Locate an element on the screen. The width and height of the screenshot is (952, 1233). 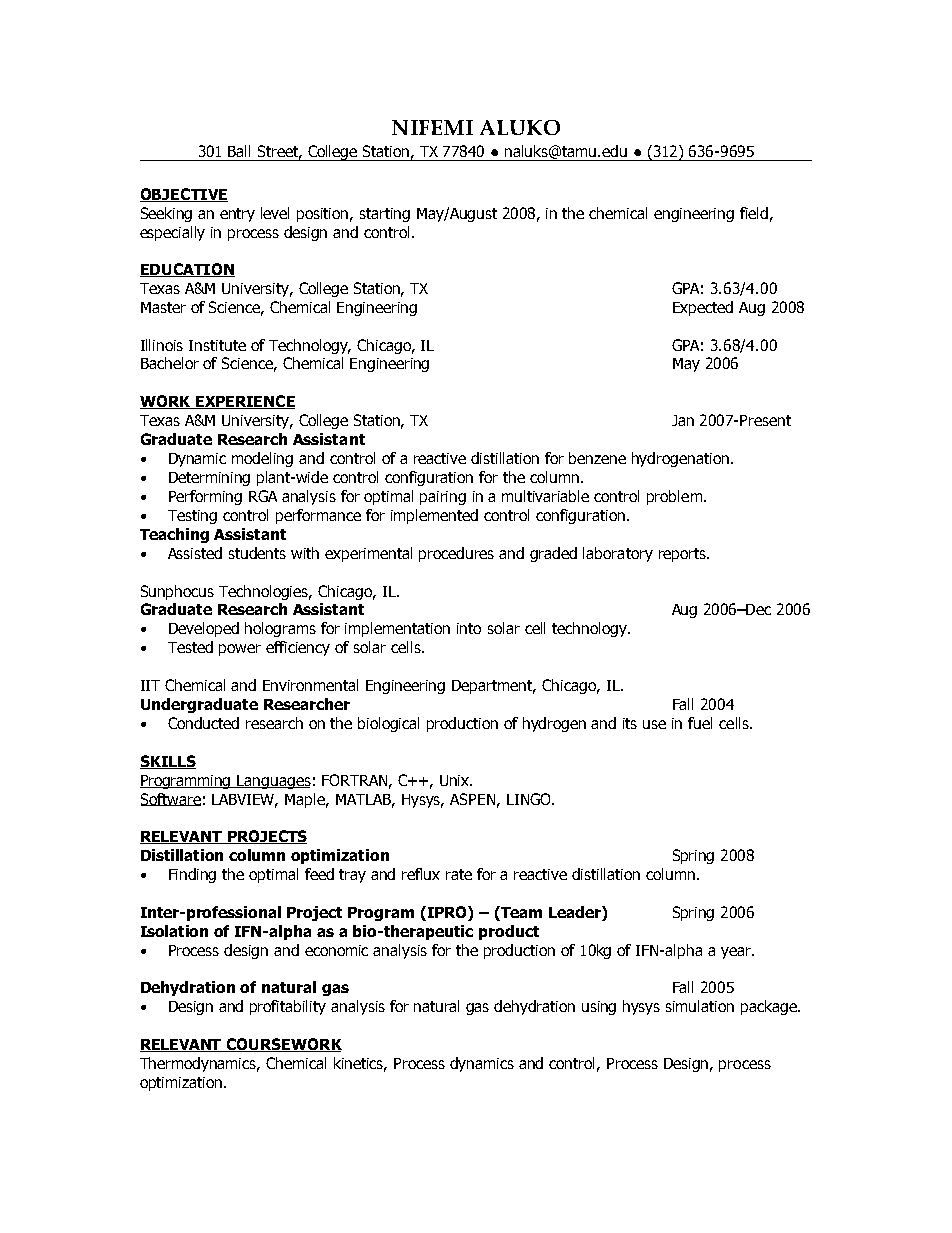
pairing is located at coordinates (443, 498).
